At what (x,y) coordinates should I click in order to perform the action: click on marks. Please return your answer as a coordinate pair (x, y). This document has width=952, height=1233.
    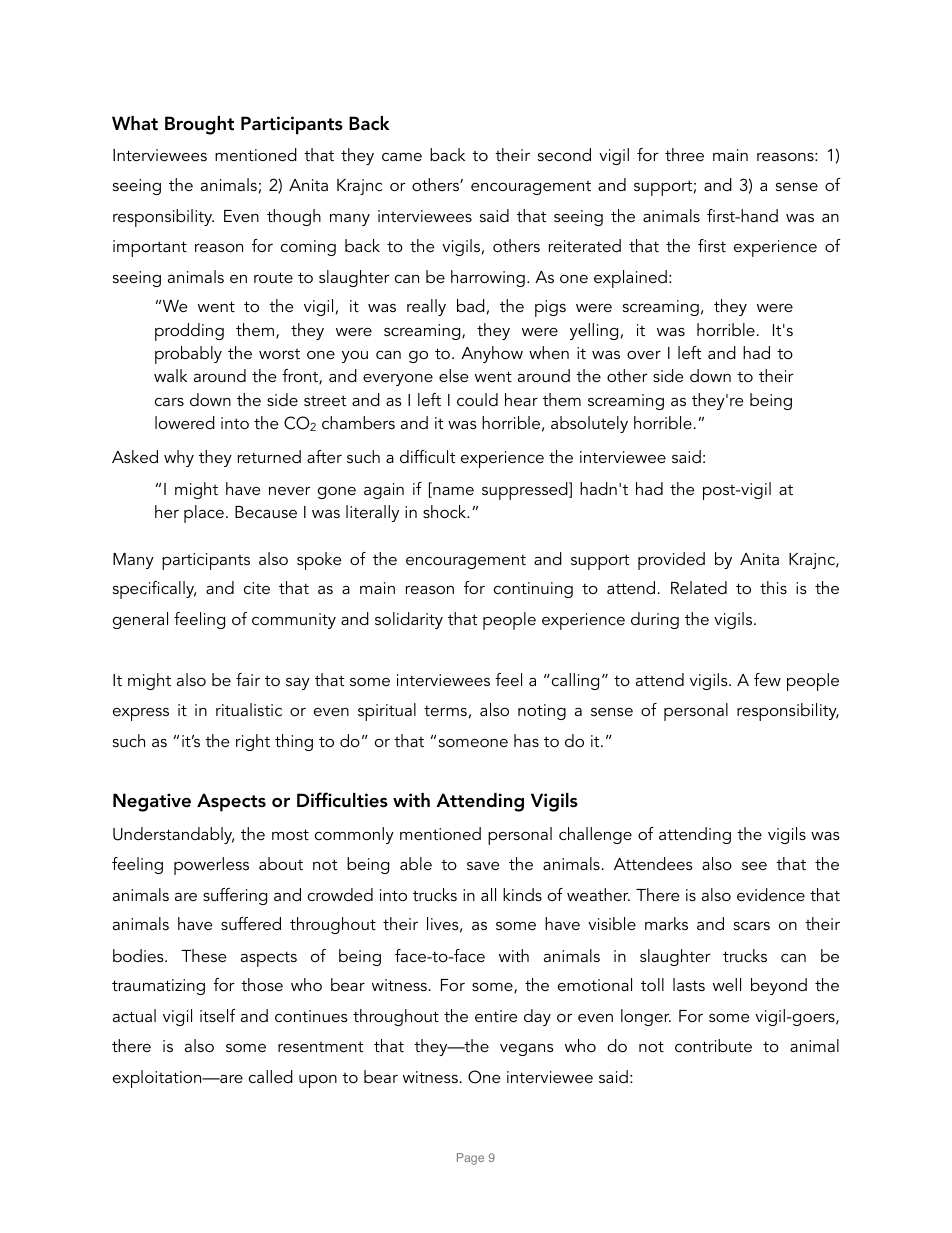
    Looking at the image, I should click on (666, 923).
